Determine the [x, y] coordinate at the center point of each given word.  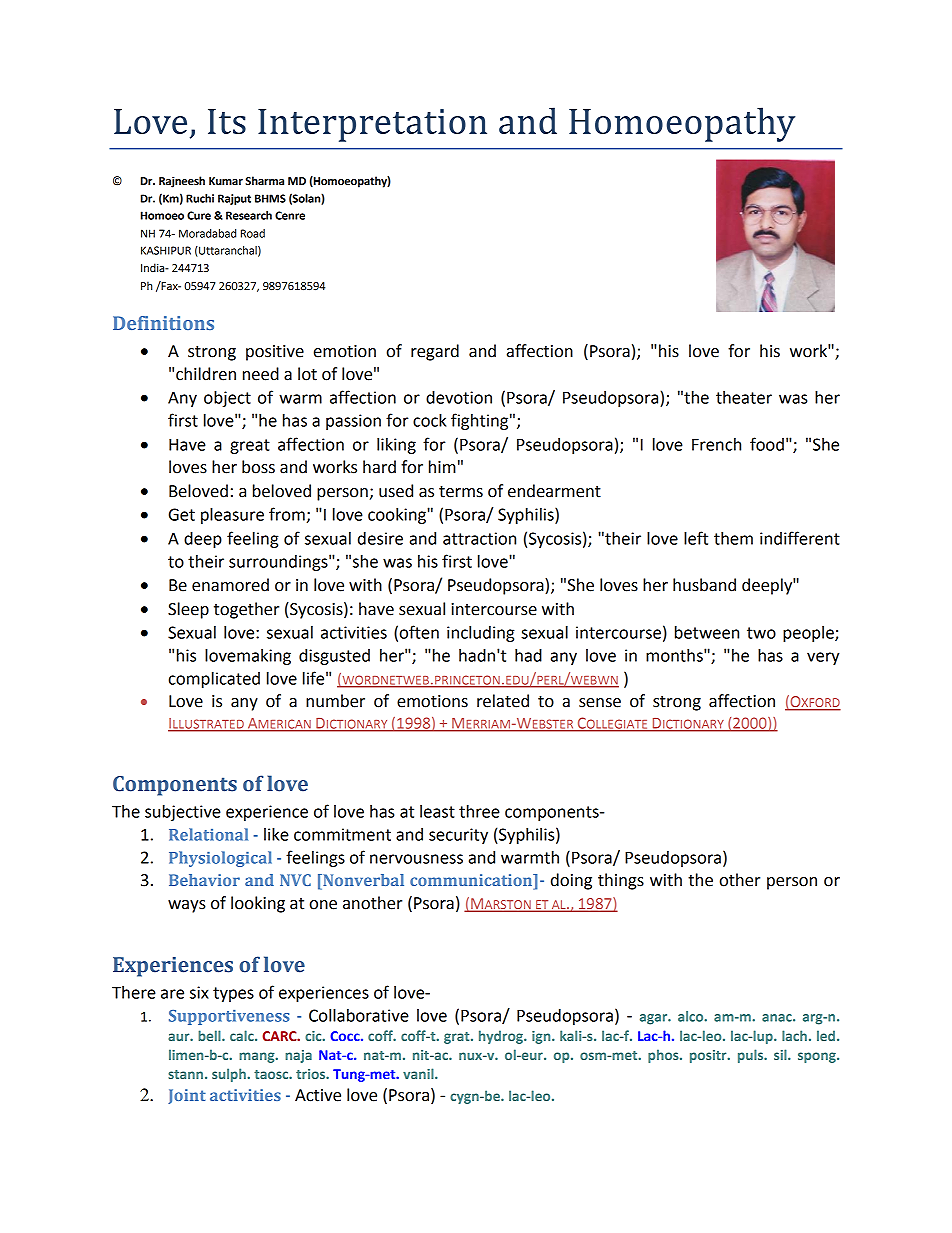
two [761, 633]
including [481, 634]
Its [227, 121]
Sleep [188, 610]
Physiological [220, 859]
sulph [230, 1075]
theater [744, 397]
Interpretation [372, 125]
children [206, 374]
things [621, 881]
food [767, 444]
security [458, 836]
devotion [459, 397]
